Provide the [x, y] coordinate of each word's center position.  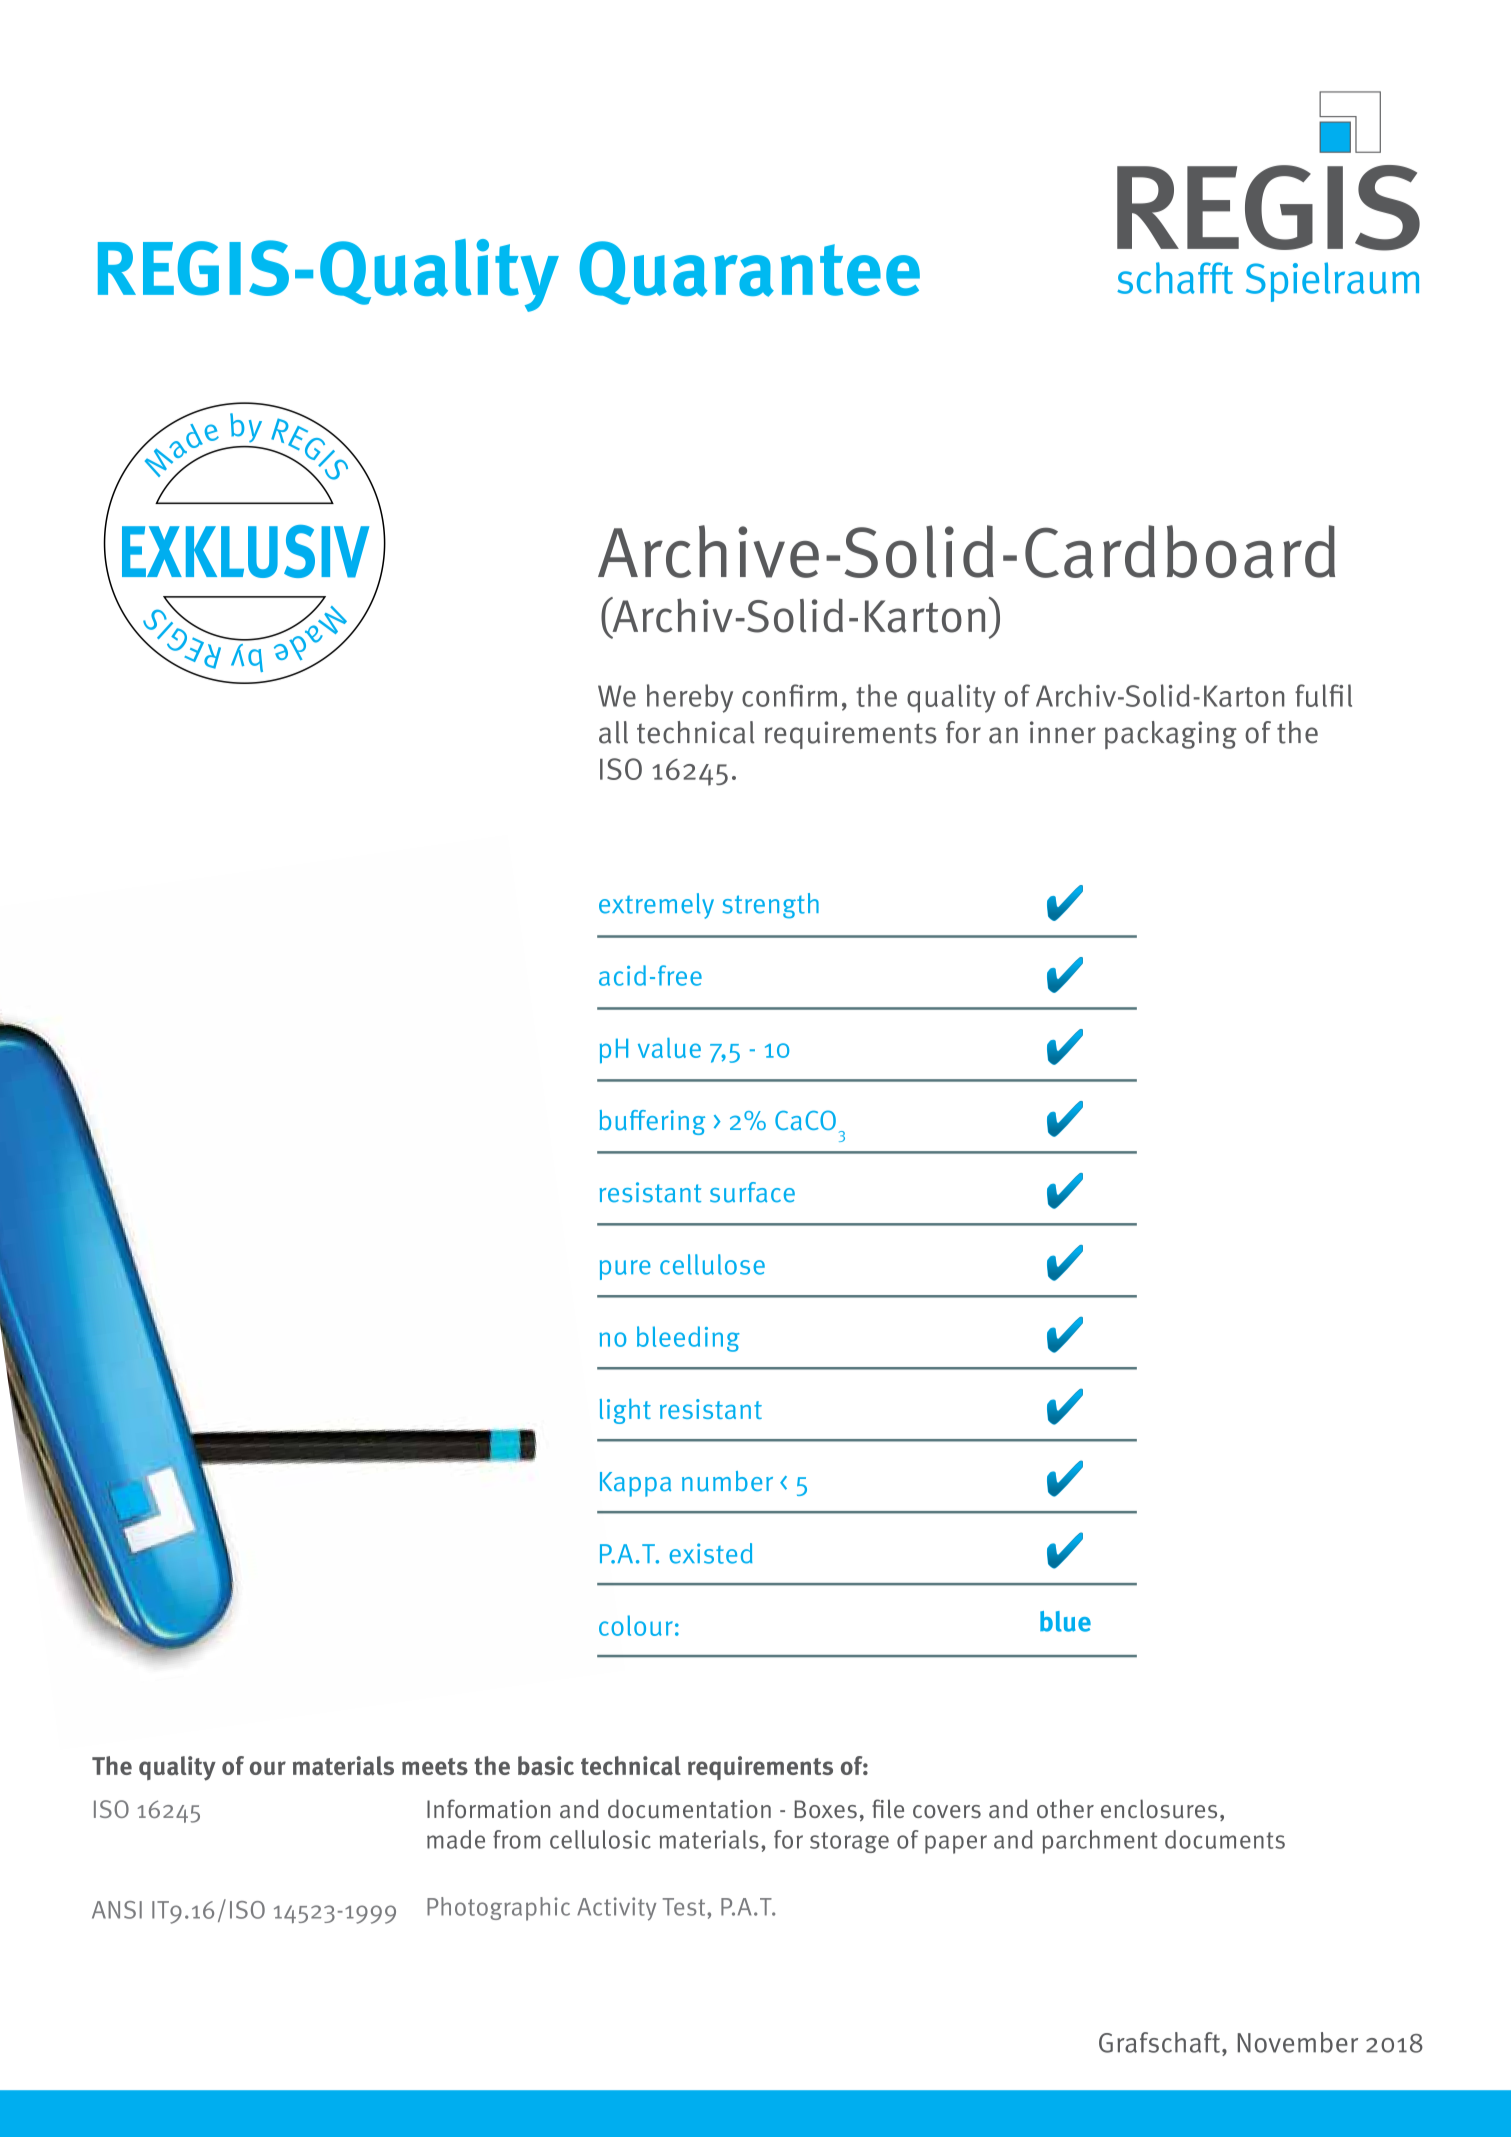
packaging [1171, 735]
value [669, 1048]
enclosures [1159, 1809]
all [613, 732]
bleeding [688, 1339]
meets [435, 1766]
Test [685, 1907]
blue [1065, 1621]
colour [636, 1625]
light [625, 1411]
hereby [690, 698]
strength [771, 906]
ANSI [117, 1910]
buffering [652, 1122]
